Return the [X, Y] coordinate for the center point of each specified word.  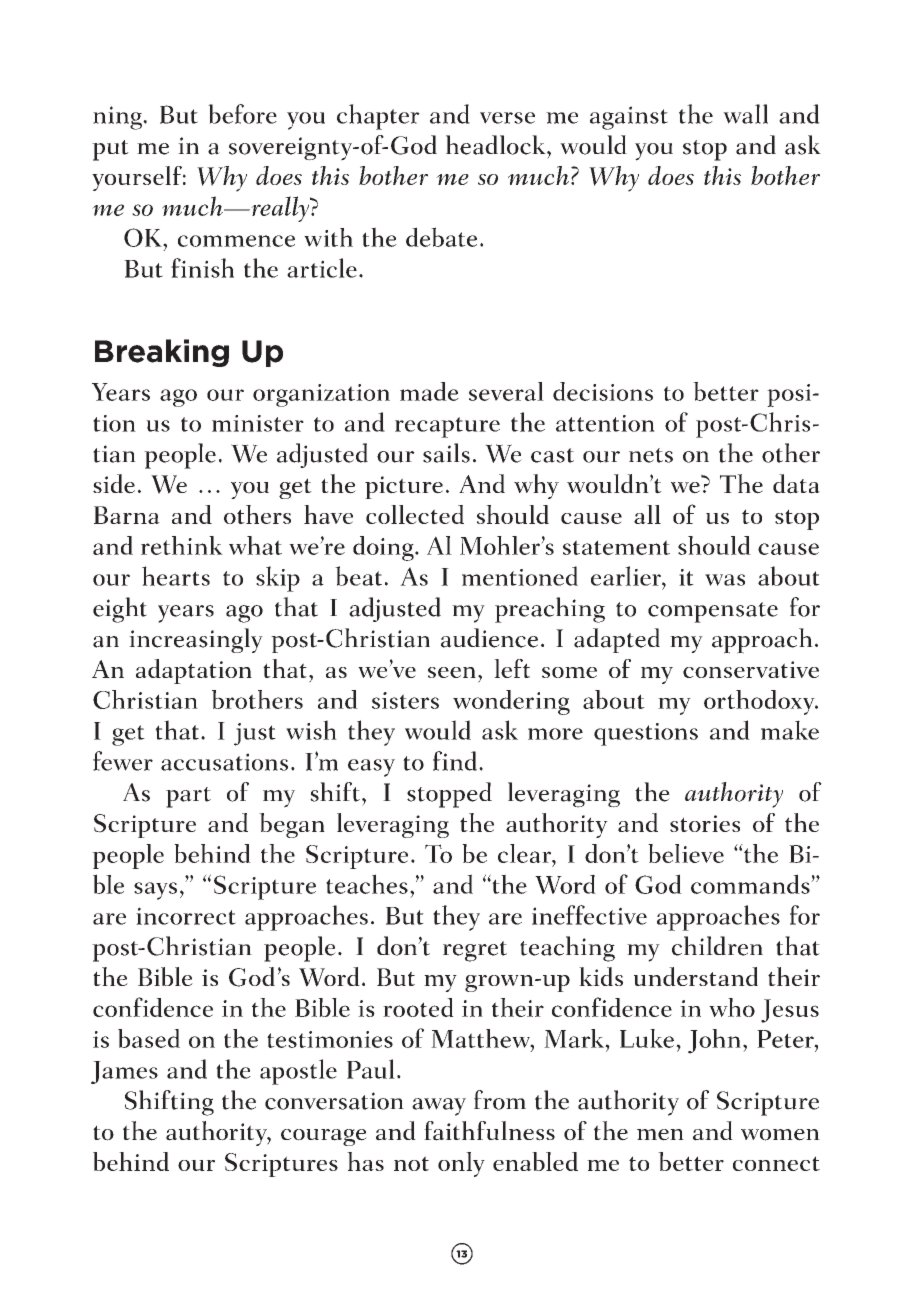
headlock [497, 145]
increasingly [196, 640]
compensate [713, 612]
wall [745, 114]
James [124, 1072]
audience [489, 638]
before [242, 114]
